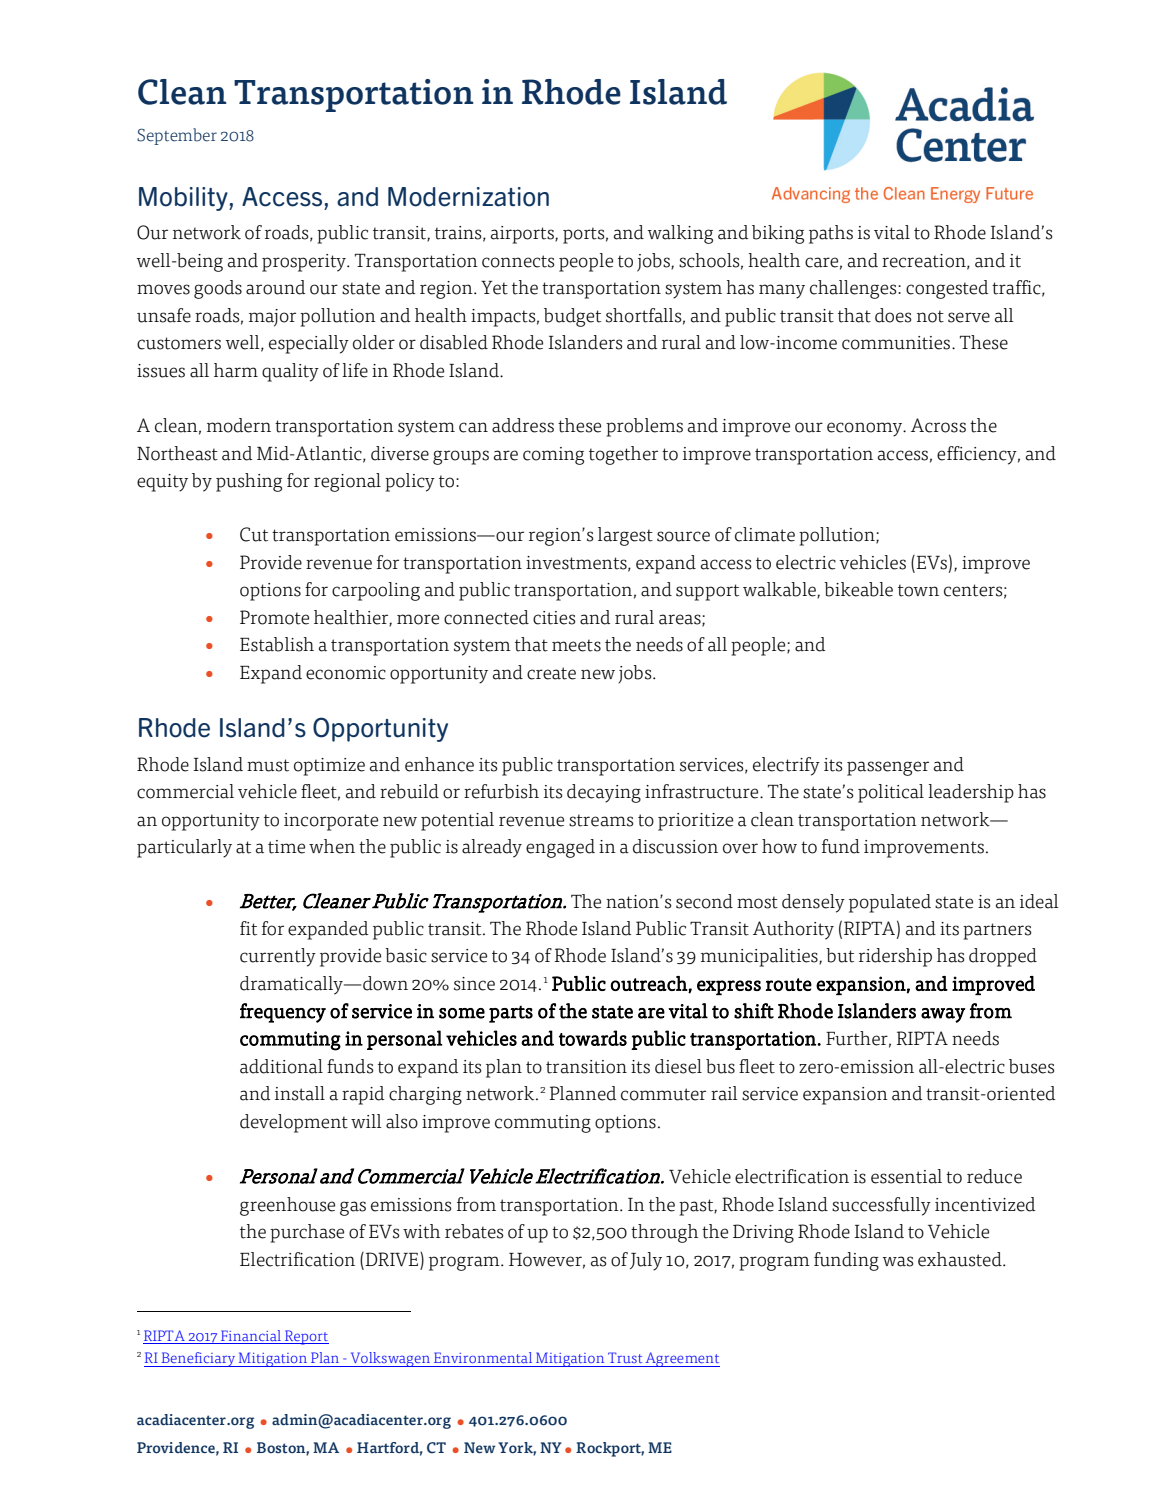  Describe the element at coordinates (680, 234) in the page. I see `walking` at that location.
